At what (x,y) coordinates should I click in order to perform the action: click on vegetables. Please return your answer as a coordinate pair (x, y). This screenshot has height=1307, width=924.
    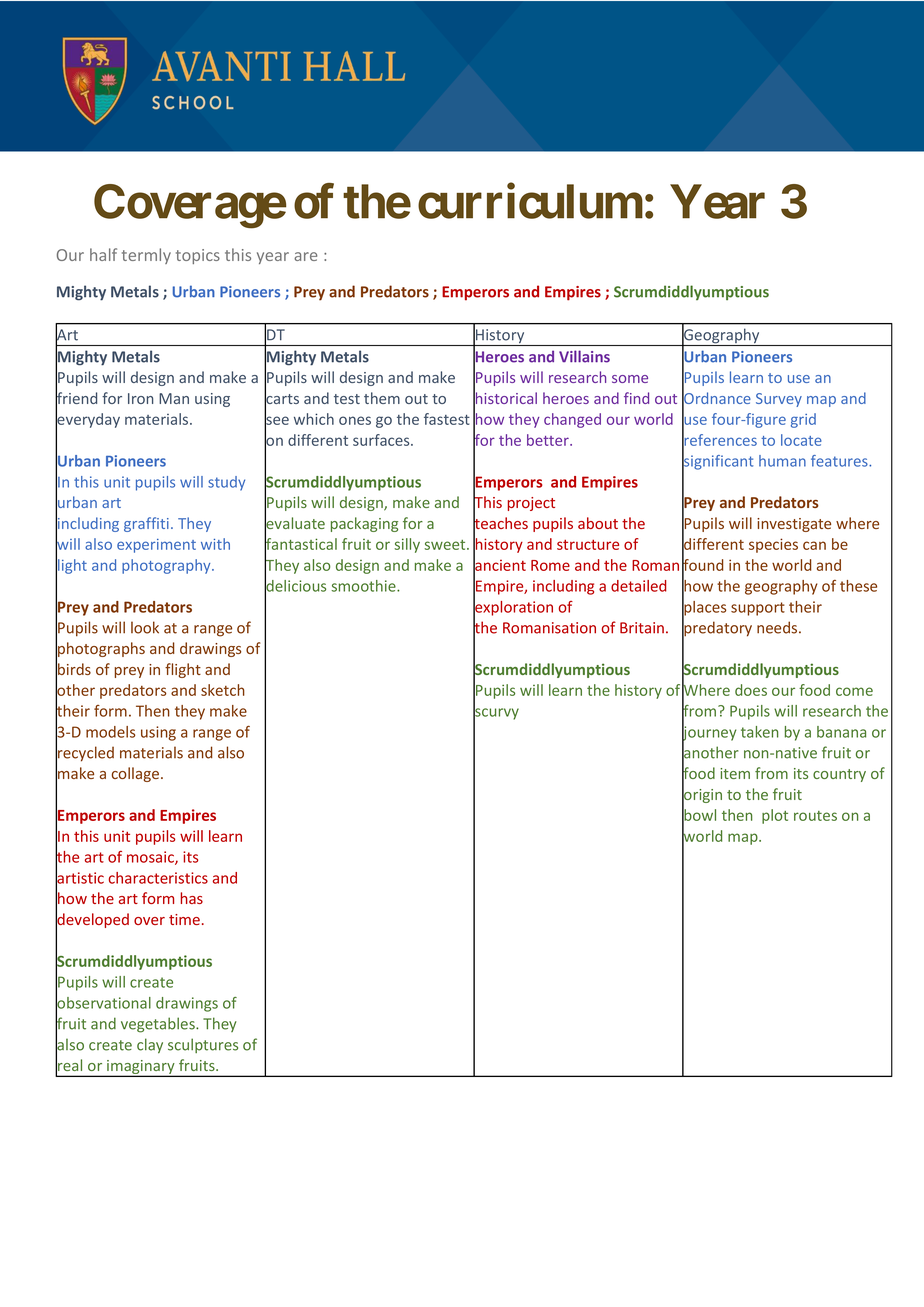
    Looking at the image, I should click on (159, 1025).
